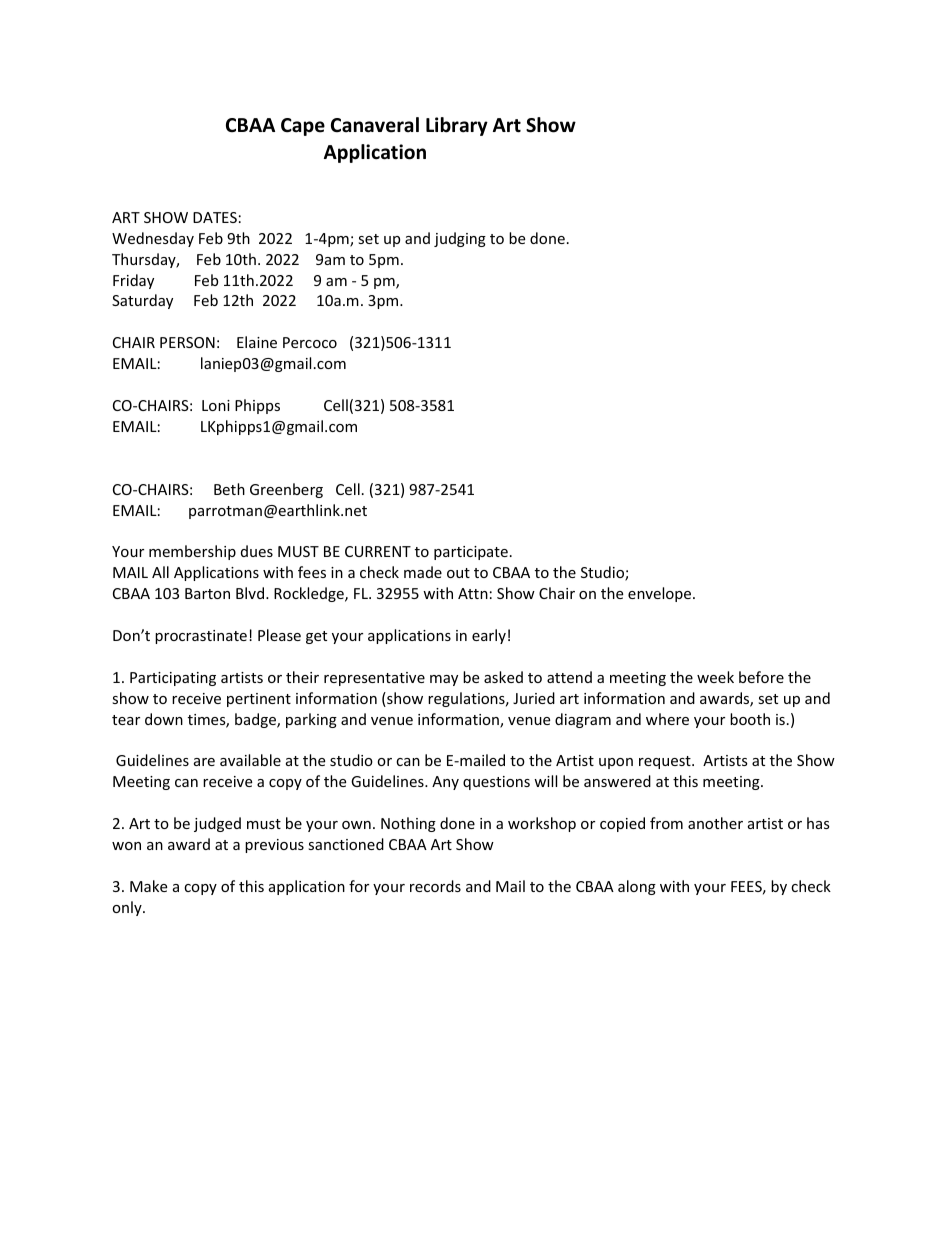 This screenshot has height=1233, width=952. What do you see at coordinates (471, 553) in the screenshot?
I see `participate` at bounding box center [471, 553].
